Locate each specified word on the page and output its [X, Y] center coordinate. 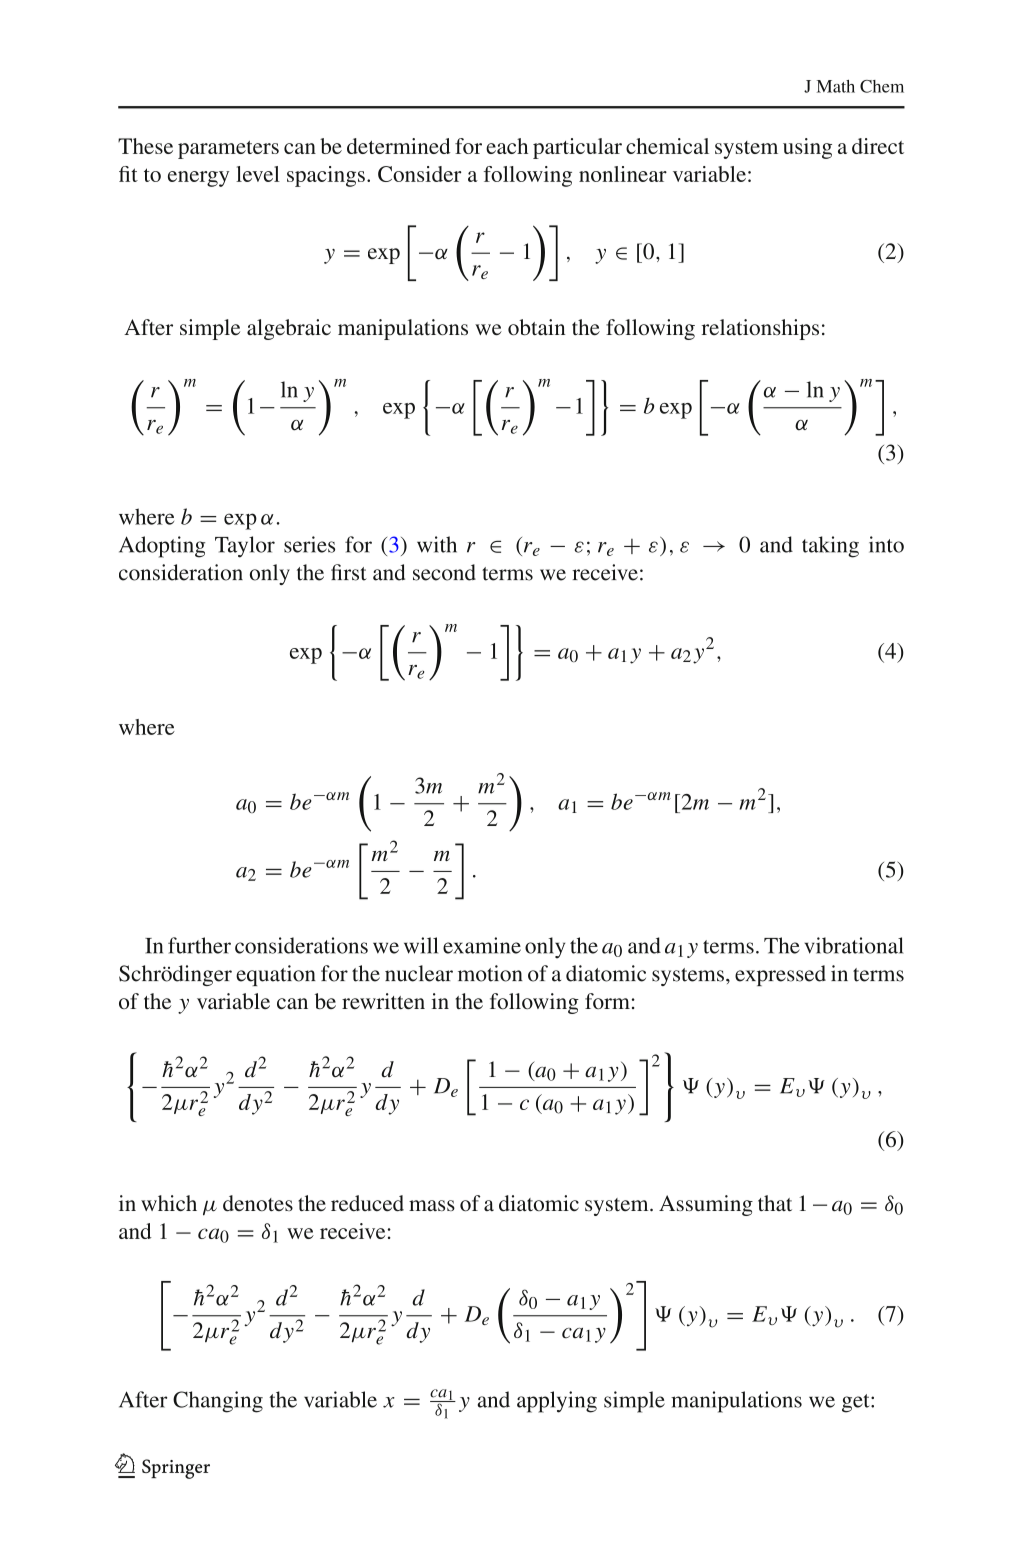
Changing [218, 1402]
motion [490, 973]
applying [557, 1402]
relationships [760, 329]
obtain [536, 327]
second [444, 572]
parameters [228, 150]
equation [276, 975]
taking [830, 547]
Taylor [245, 547]
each [507, 146]
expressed [780, 975]
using [807, 148]
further [199, 945]
